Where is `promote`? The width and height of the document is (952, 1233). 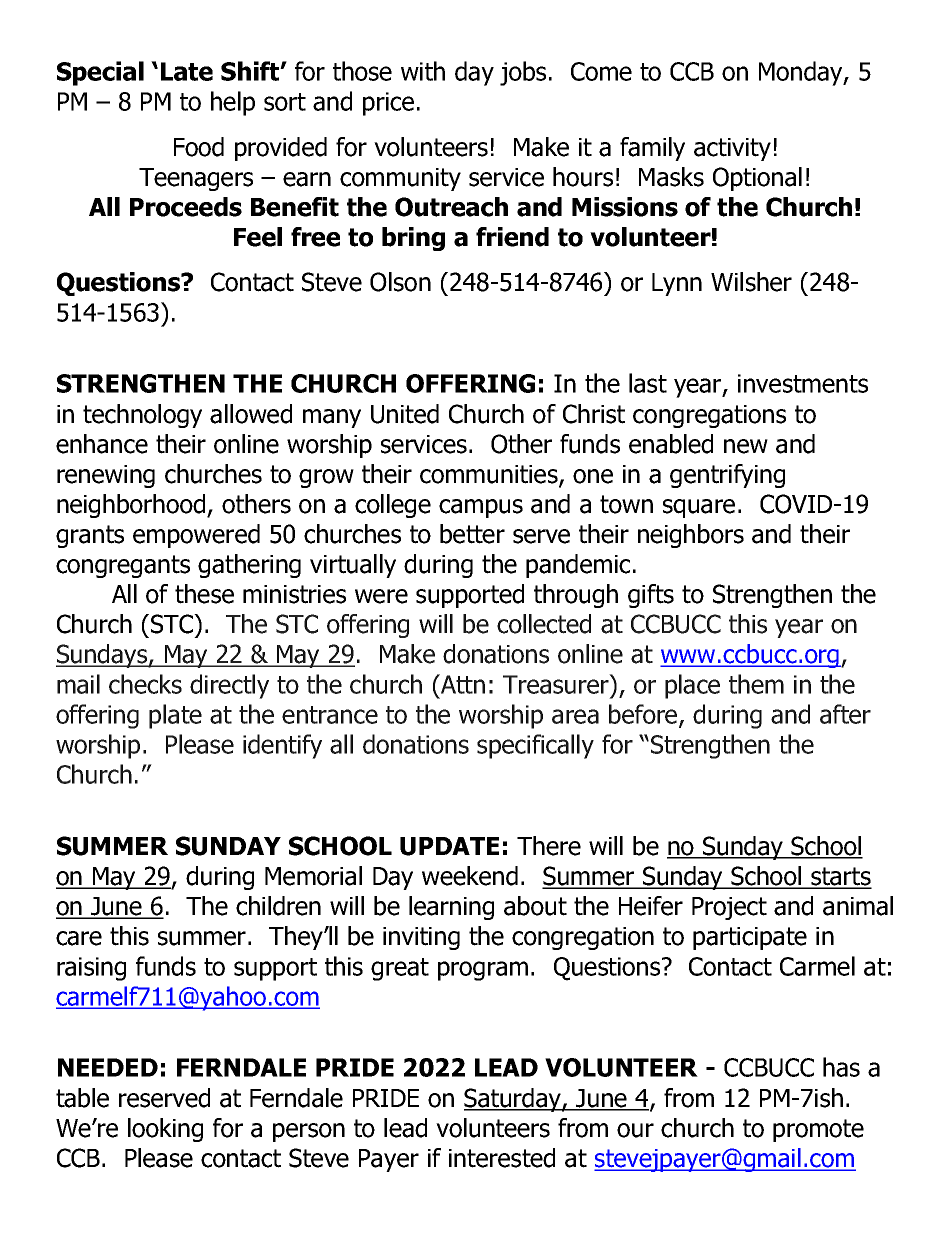 promote is located at coordinates (818, 1130).
